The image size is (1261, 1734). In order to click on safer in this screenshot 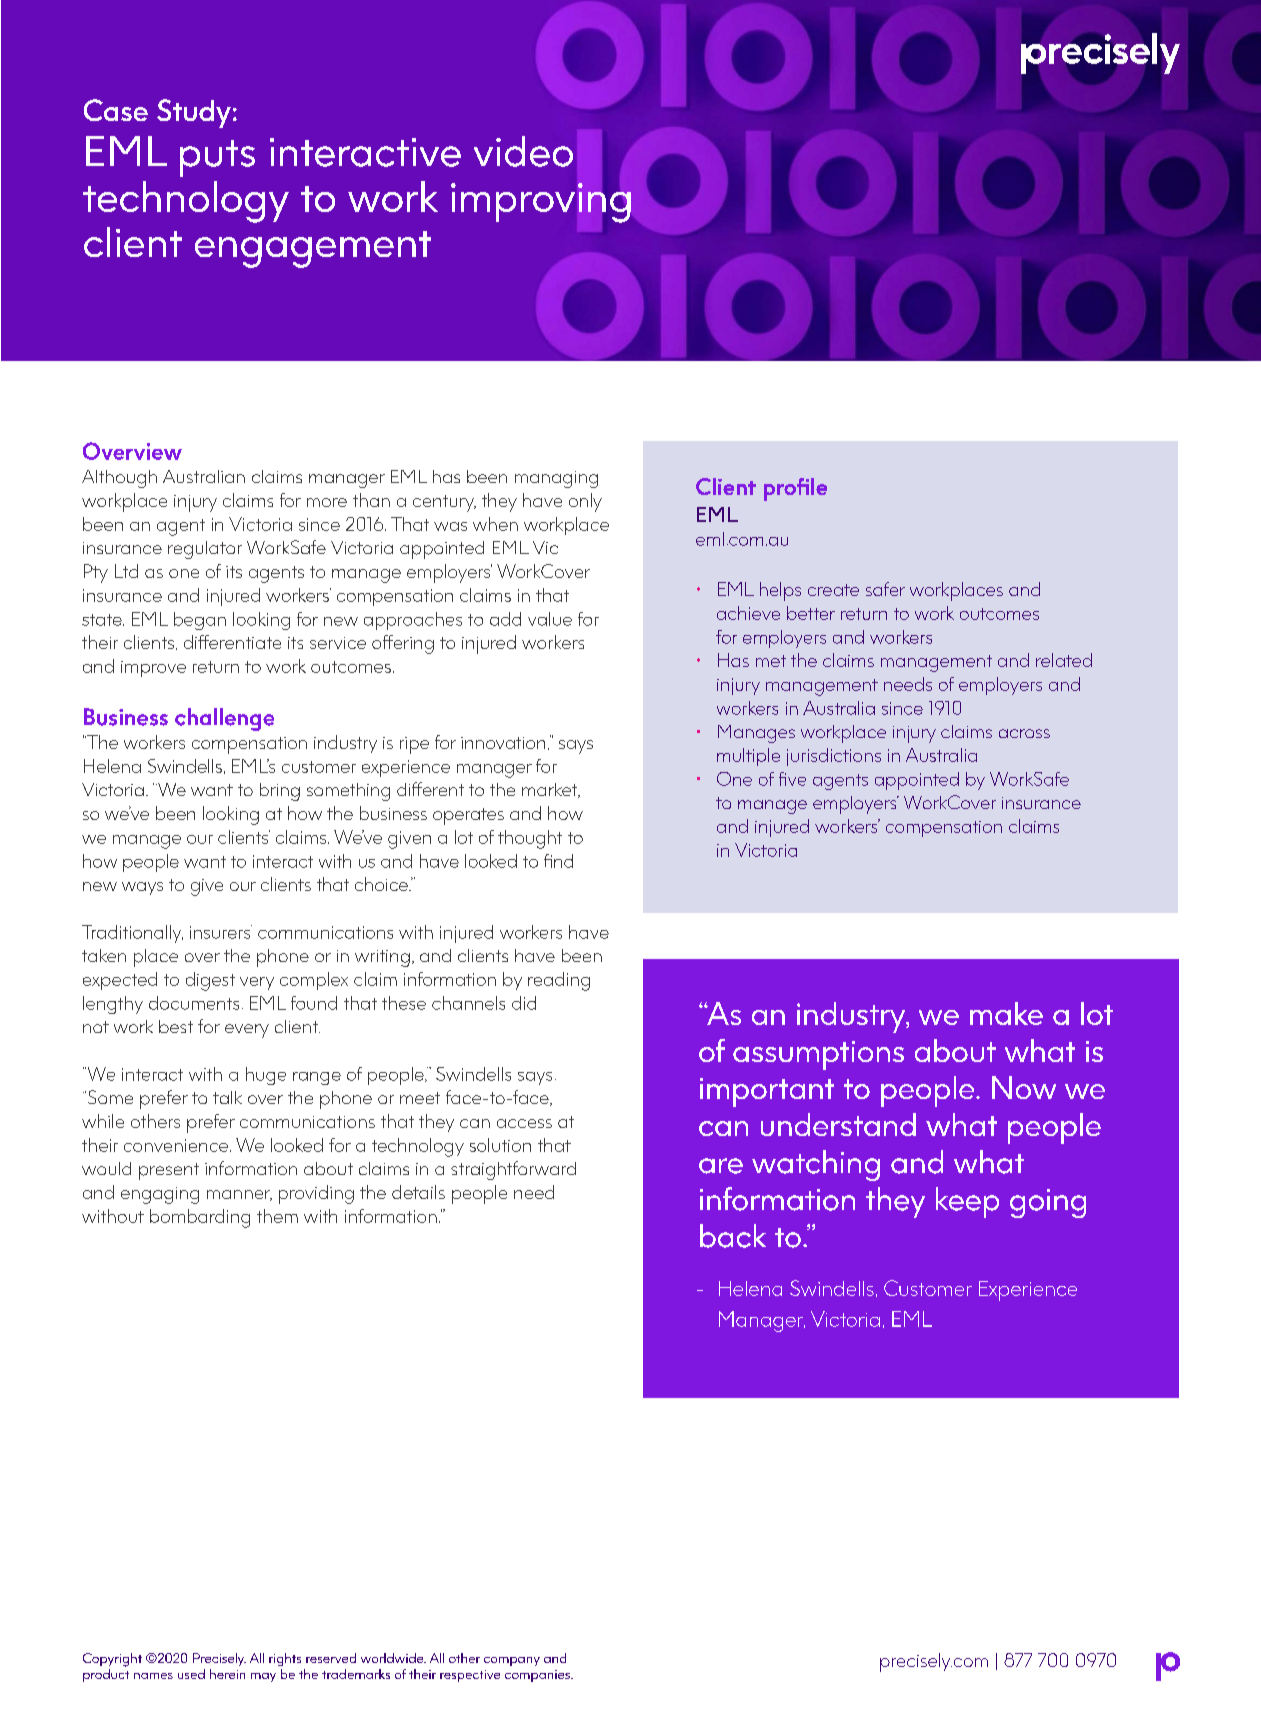, I will do `click(885, 589)`.
